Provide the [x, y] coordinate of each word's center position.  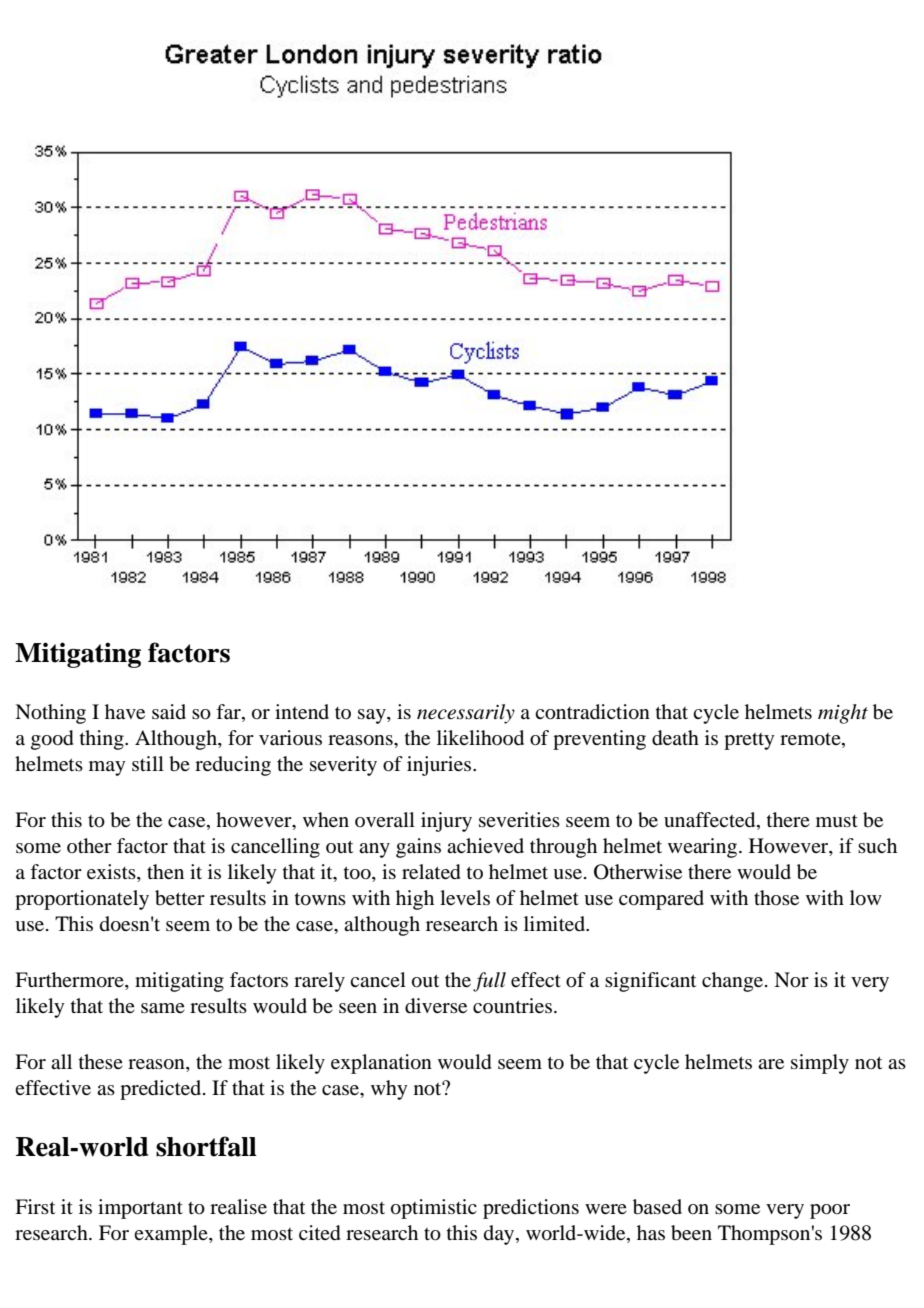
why [389, 1090]
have [125, 711]
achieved [485, 845]
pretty [749, 741]
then [165, 871]
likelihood [480, 738]
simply [820, 1064]
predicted [162, 1090]
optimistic [434, 1209]
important [140, 1209]
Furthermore [70, 981]
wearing [704, 848]
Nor [791, 980]
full [489, 982]
